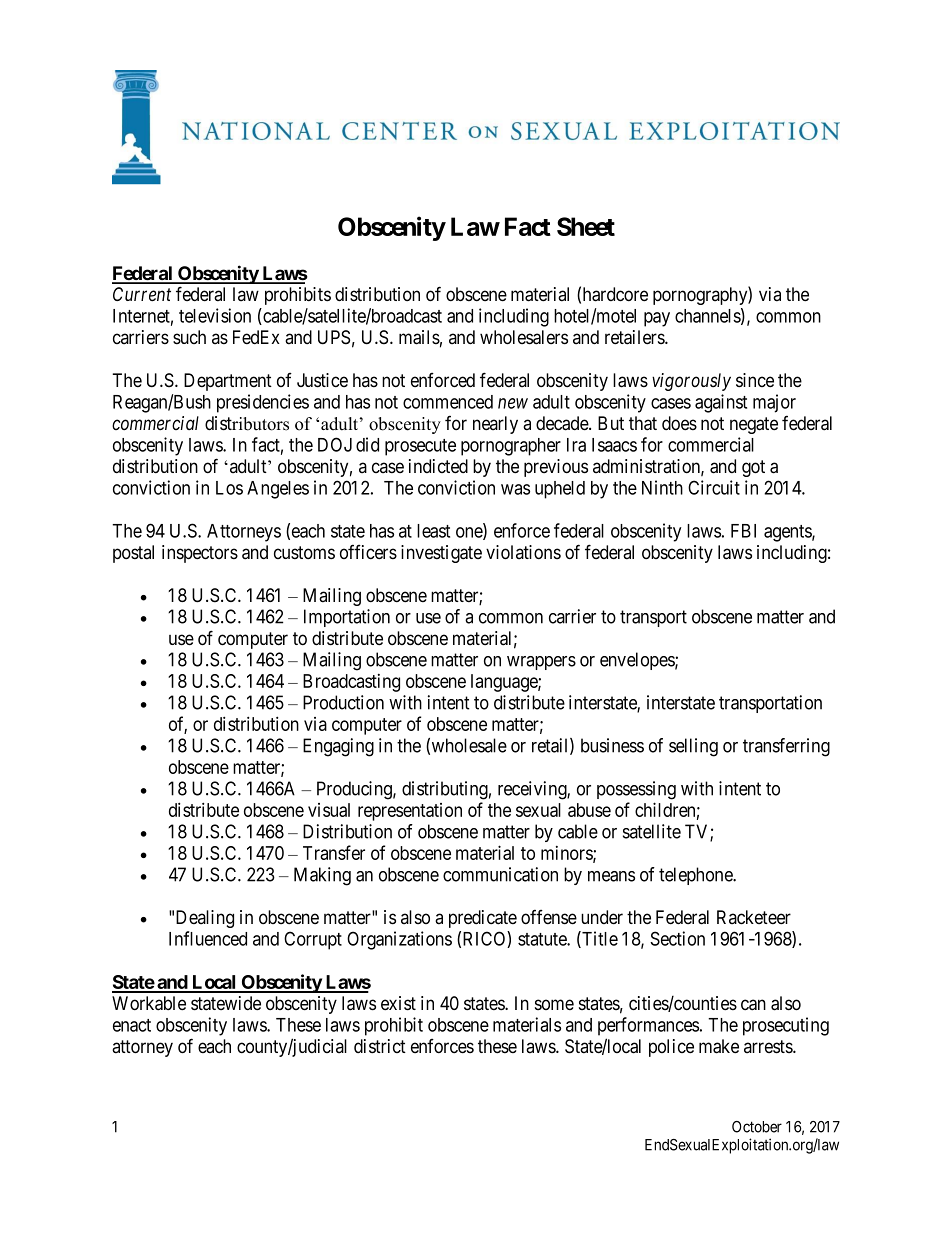 The height and width of the page is (1233, 952). Describe the element at coordinates (636, 790) in the page. I see `possessing` at that location.
